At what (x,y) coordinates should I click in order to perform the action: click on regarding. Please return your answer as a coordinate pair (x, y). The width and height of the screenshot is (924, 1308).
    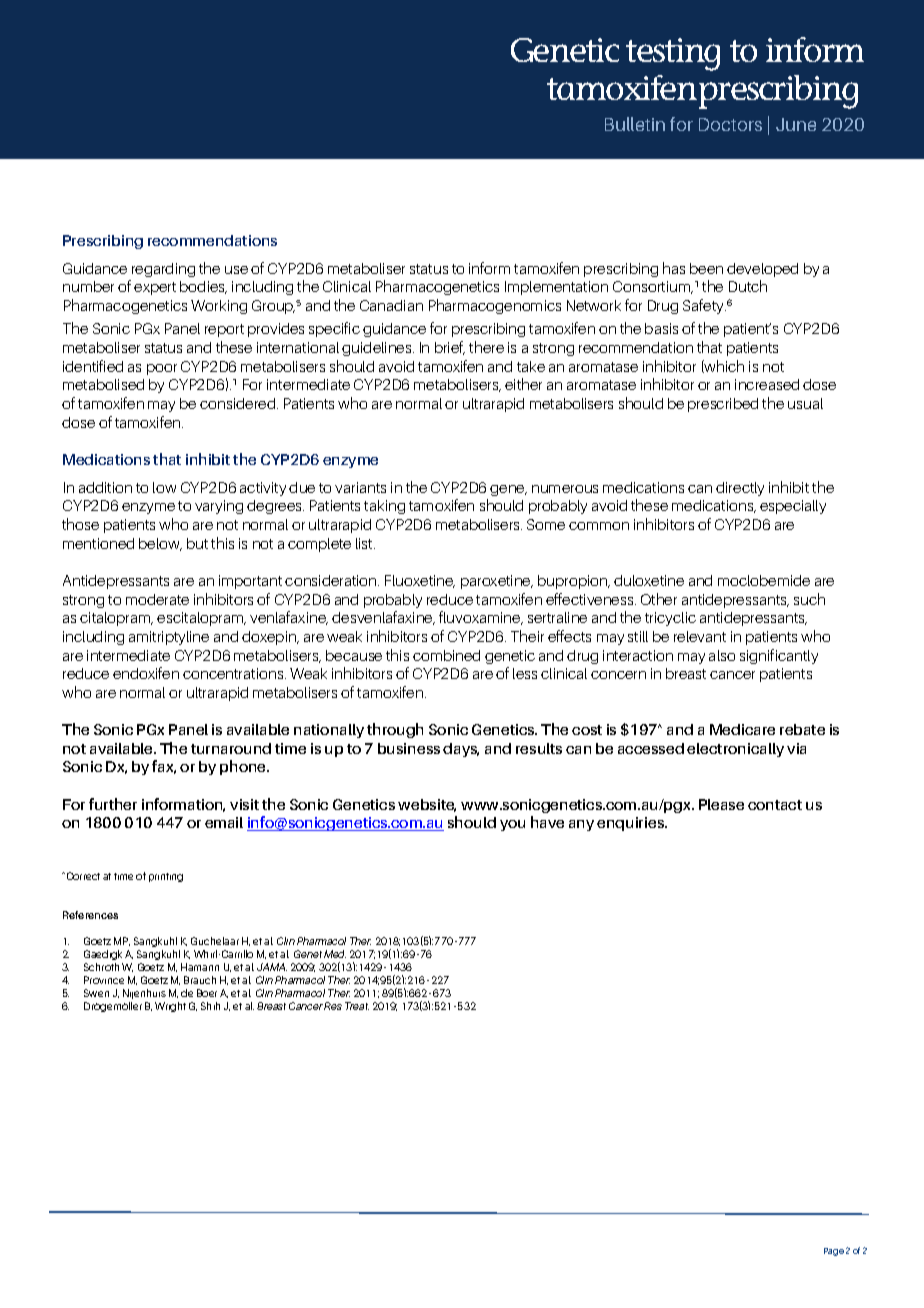
    Looking at the image, I should click on (163, 270).
